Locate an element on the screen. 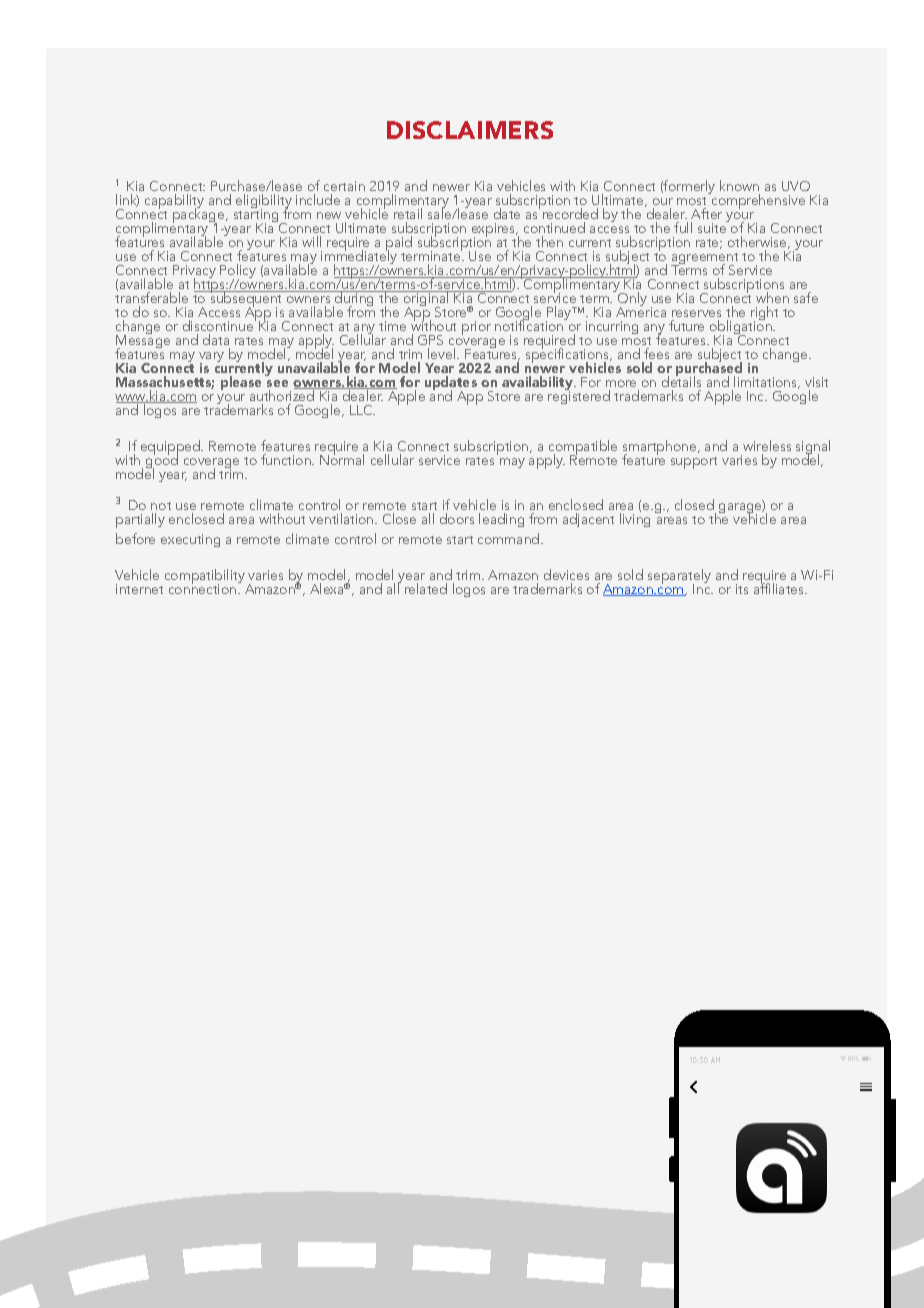  data is located at coordinates (216, 339).
